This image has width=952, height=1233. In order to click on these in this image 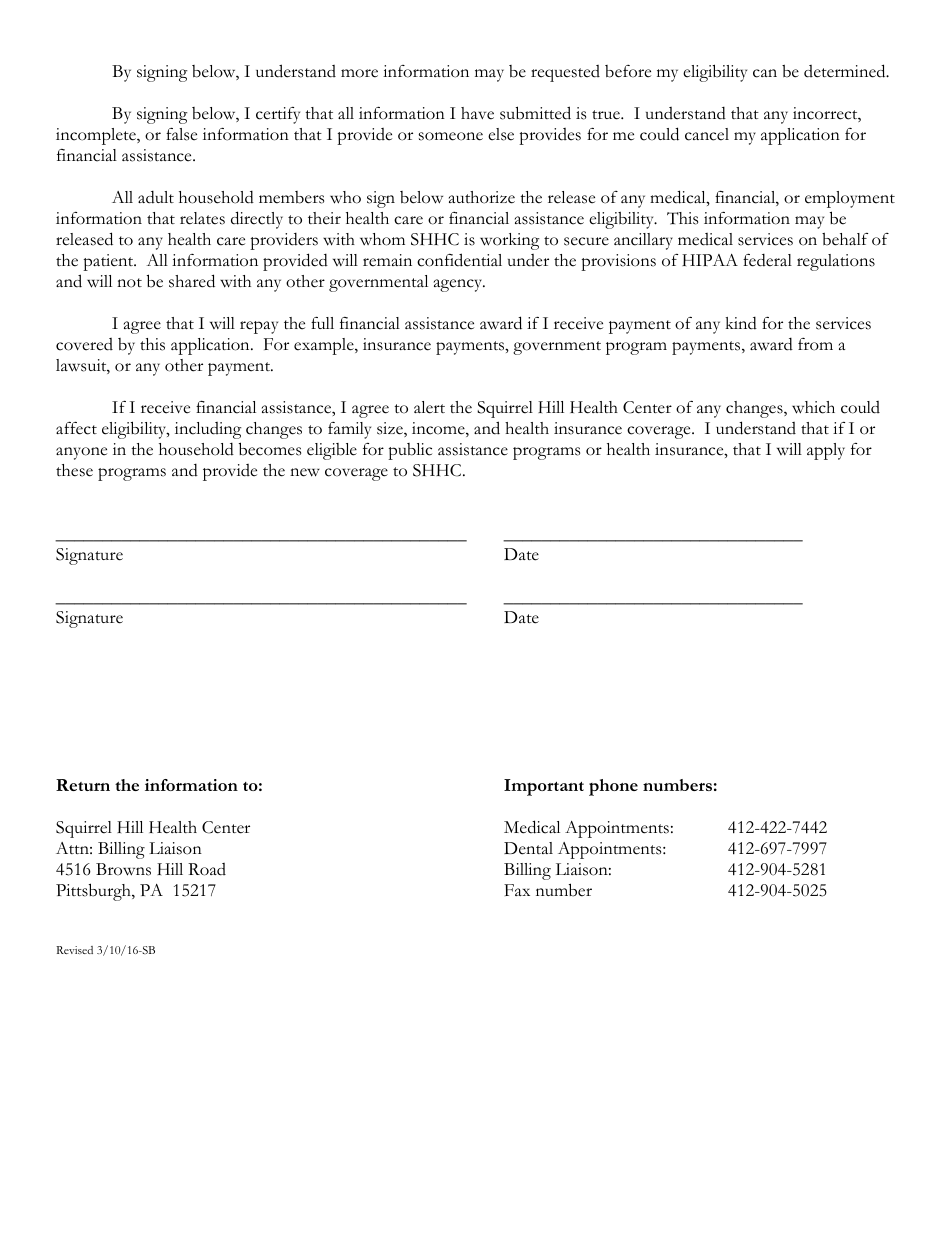, I will do `click(74, 470)`.
